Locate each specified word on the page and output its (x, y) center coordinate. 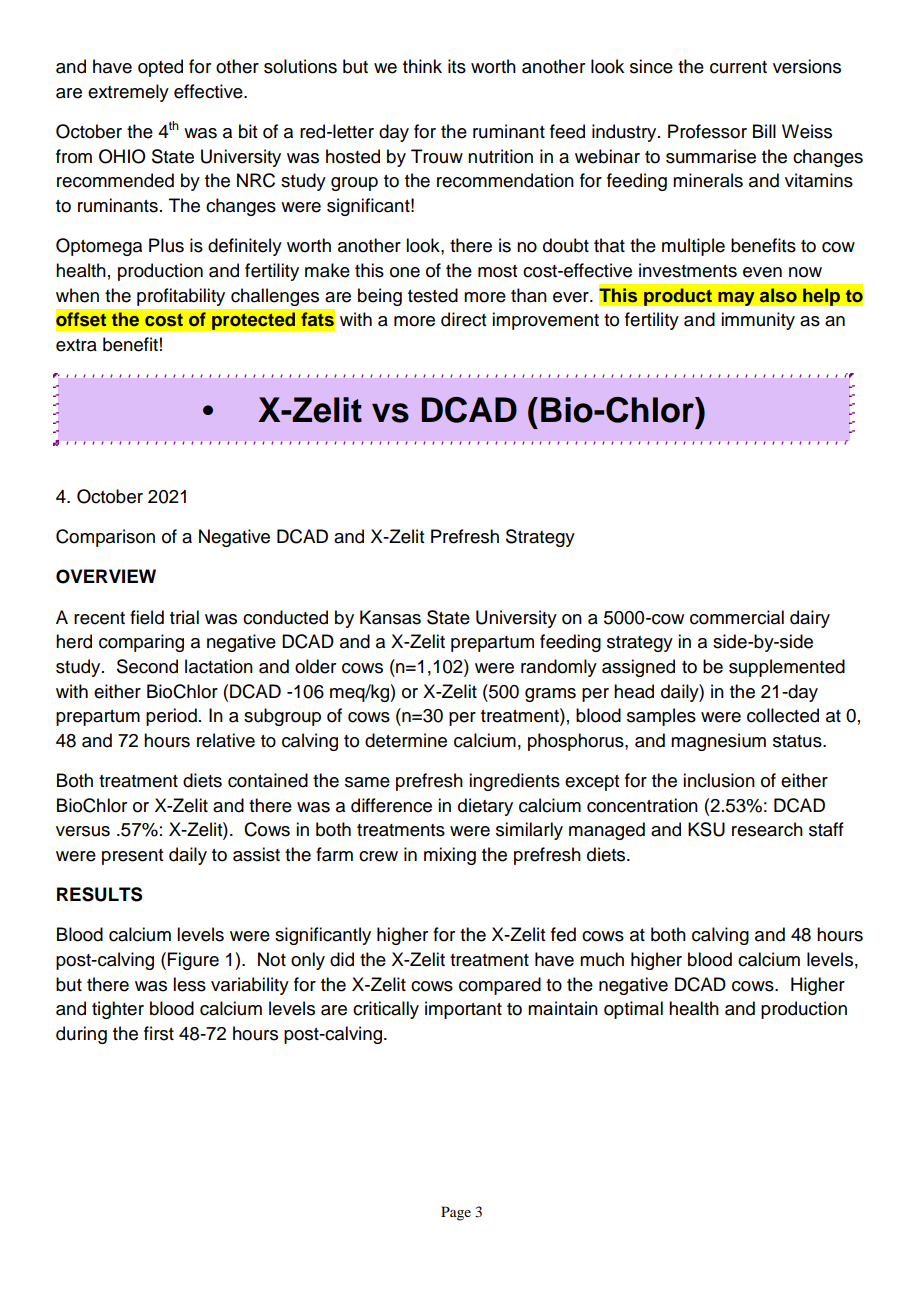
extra (76, 345)
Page (456, 1213)
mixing (450, 856)
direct (463, 319)
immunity (758, 321)
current (738, 67)
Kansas (390, 617)
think (422, 66)
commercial (737, 617)
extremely (128, 93)
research (767, 829)
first (159, 1033)
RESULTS (99, 894)
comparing (141, 643)
